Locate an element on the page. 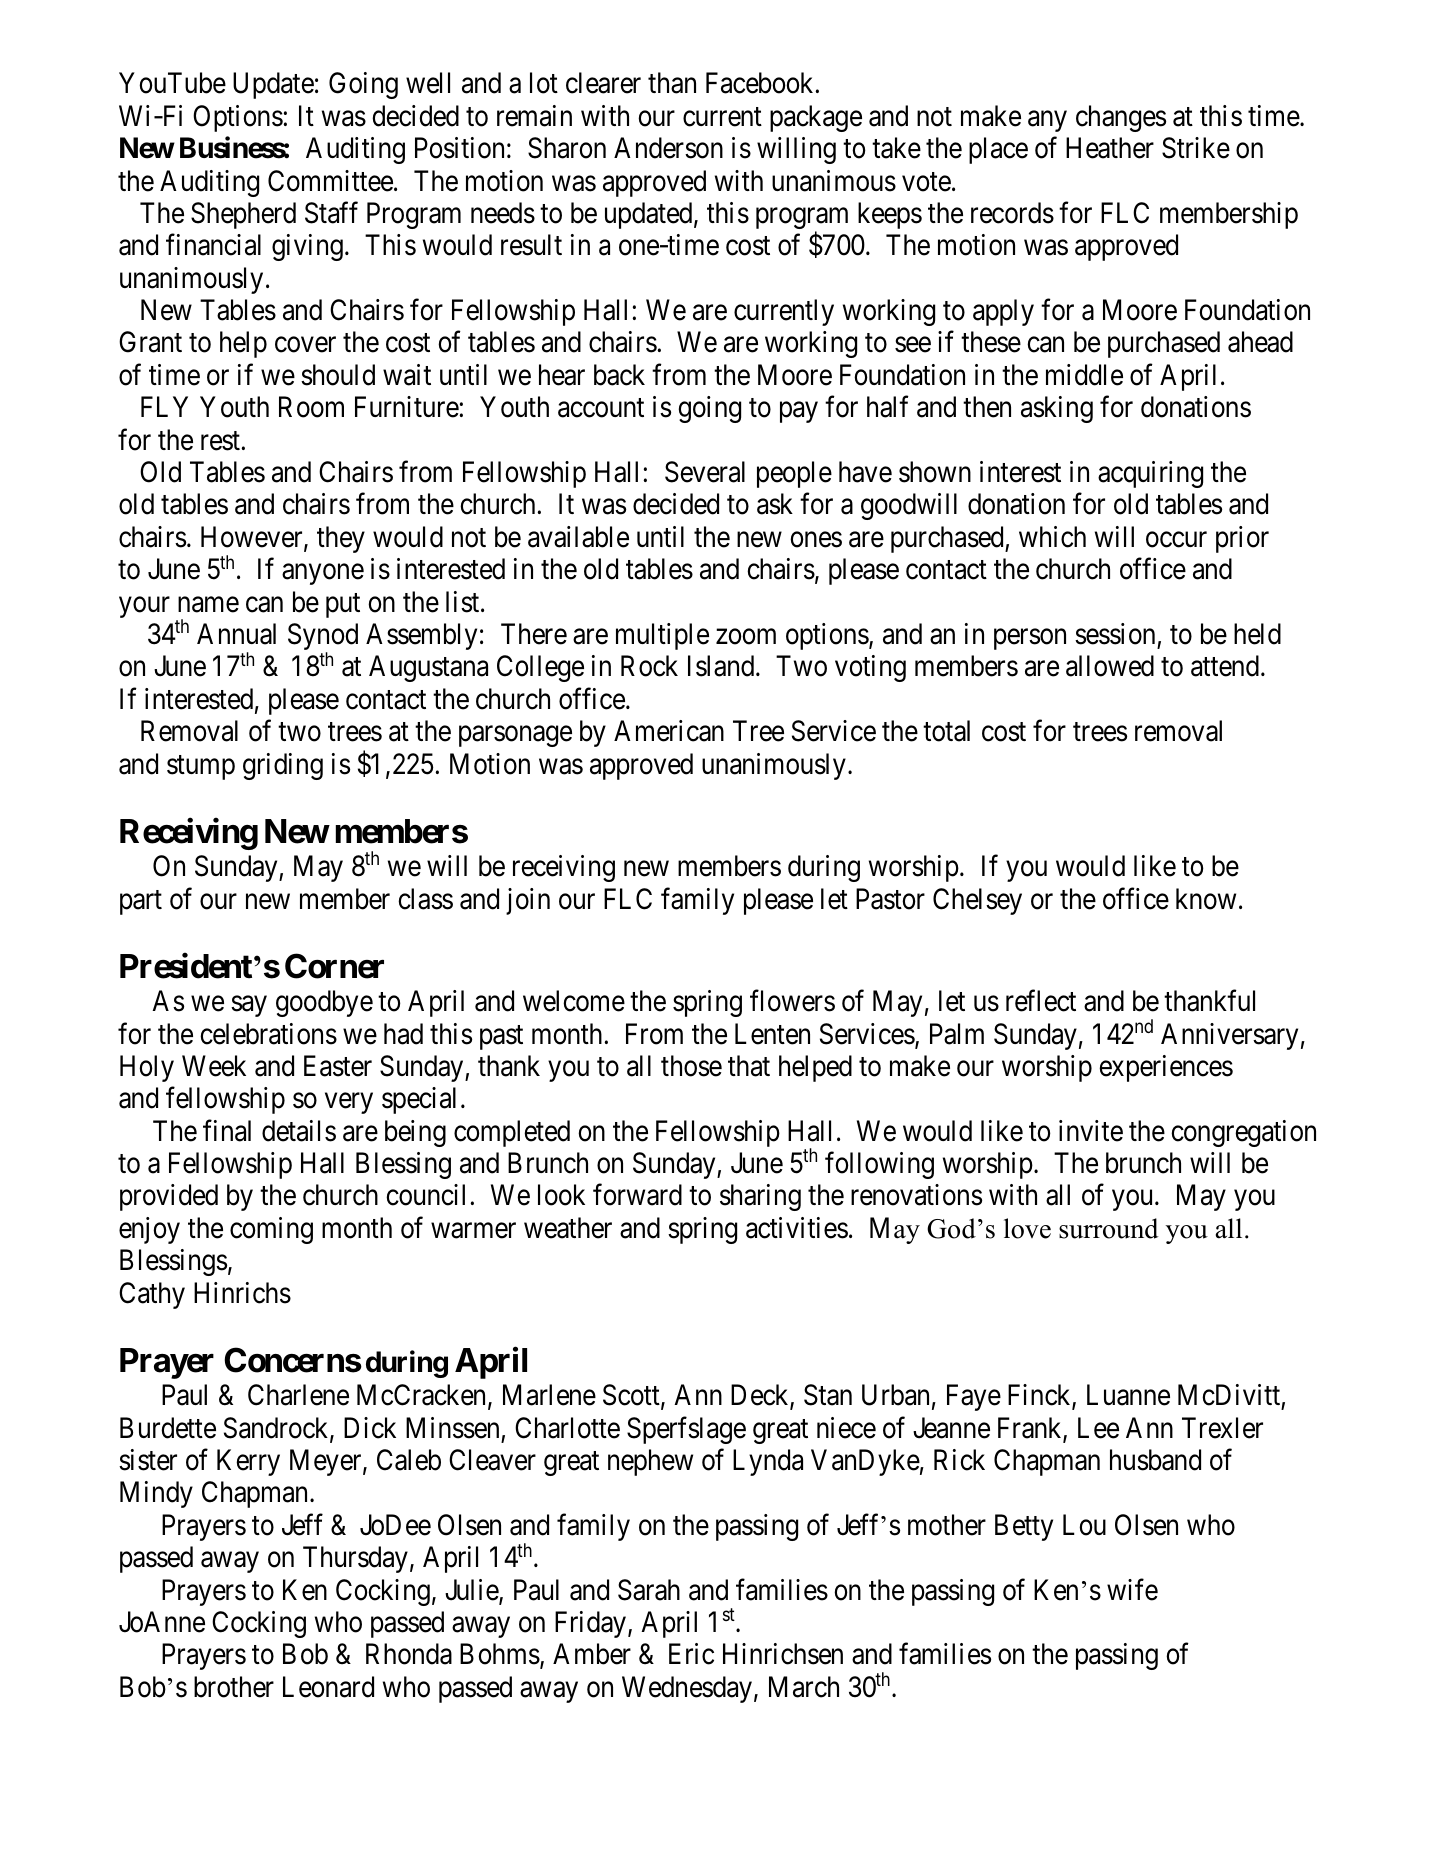  Wednesday is located at coordinates (687, 1689).
